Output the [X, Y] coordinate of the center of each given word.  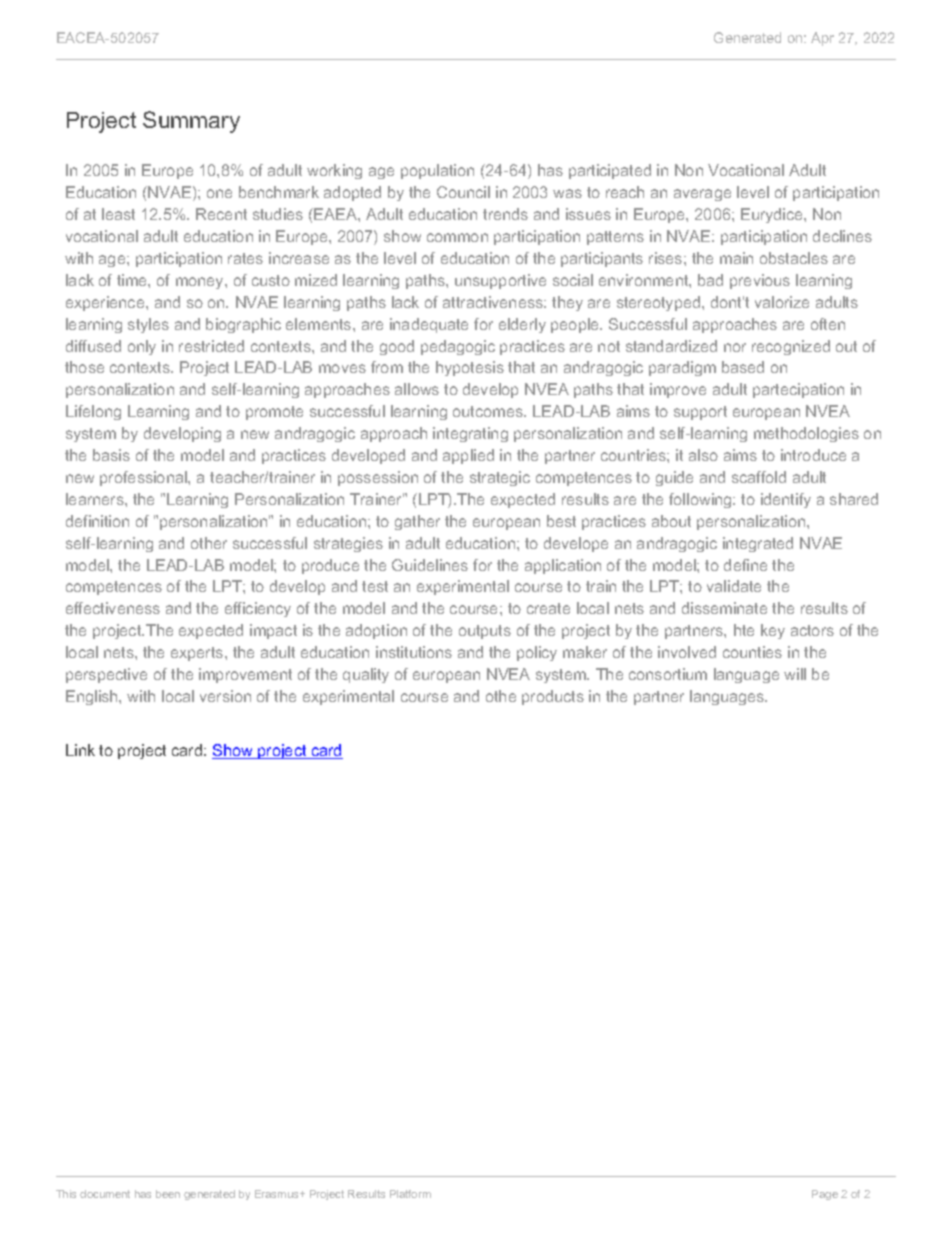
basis [111, 455]
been [168, 1194]
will [795, 674]
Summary [191, 122]
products [553, 697]
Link [80, 750]
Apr [822, 39]
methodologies [806, 434]
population [437, 171]
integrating [470, 434]
